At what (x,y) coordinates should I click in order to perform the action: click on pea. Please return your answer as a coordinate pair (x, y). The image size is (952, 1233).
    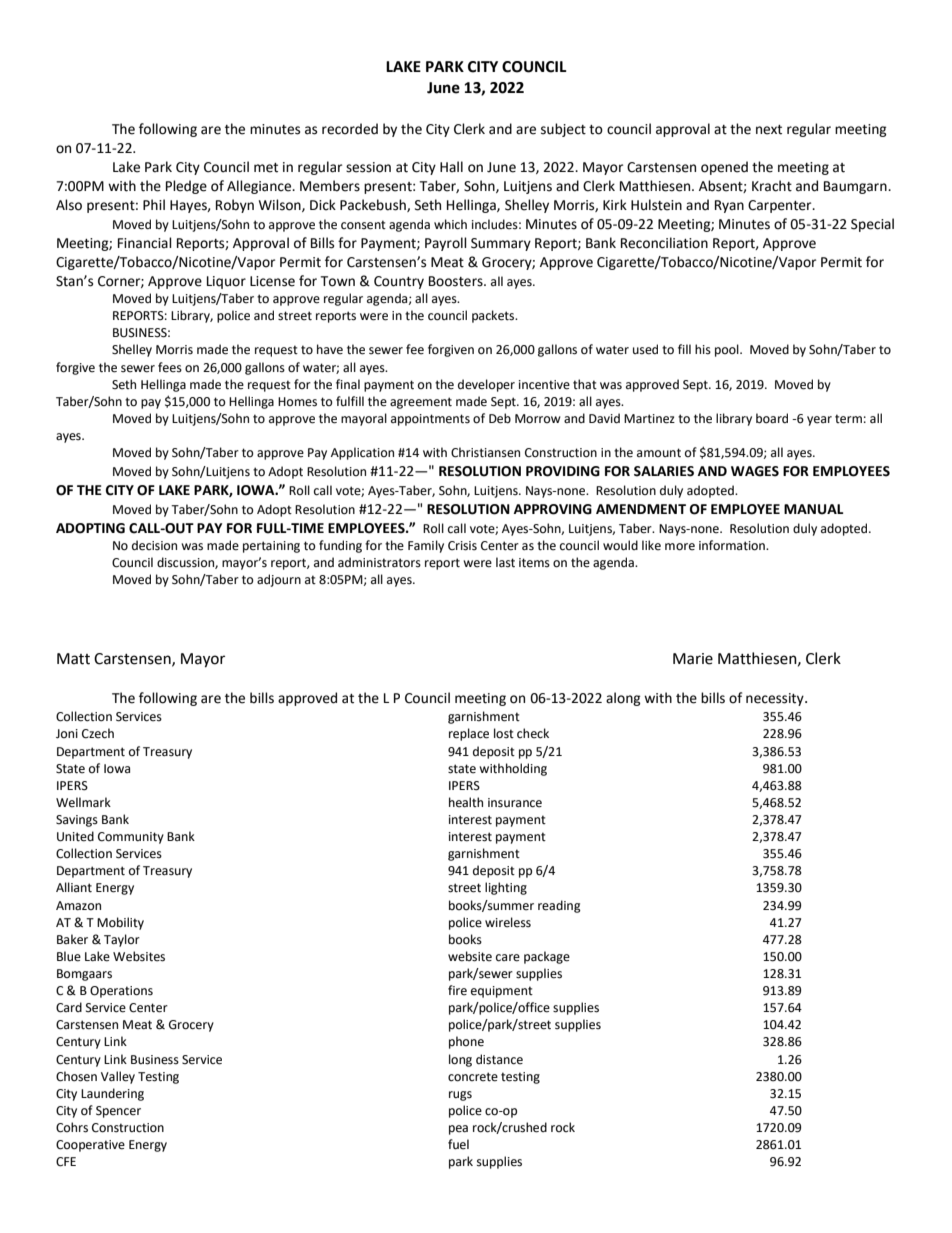
    Looking at the image, I should click on (458, 1130).
